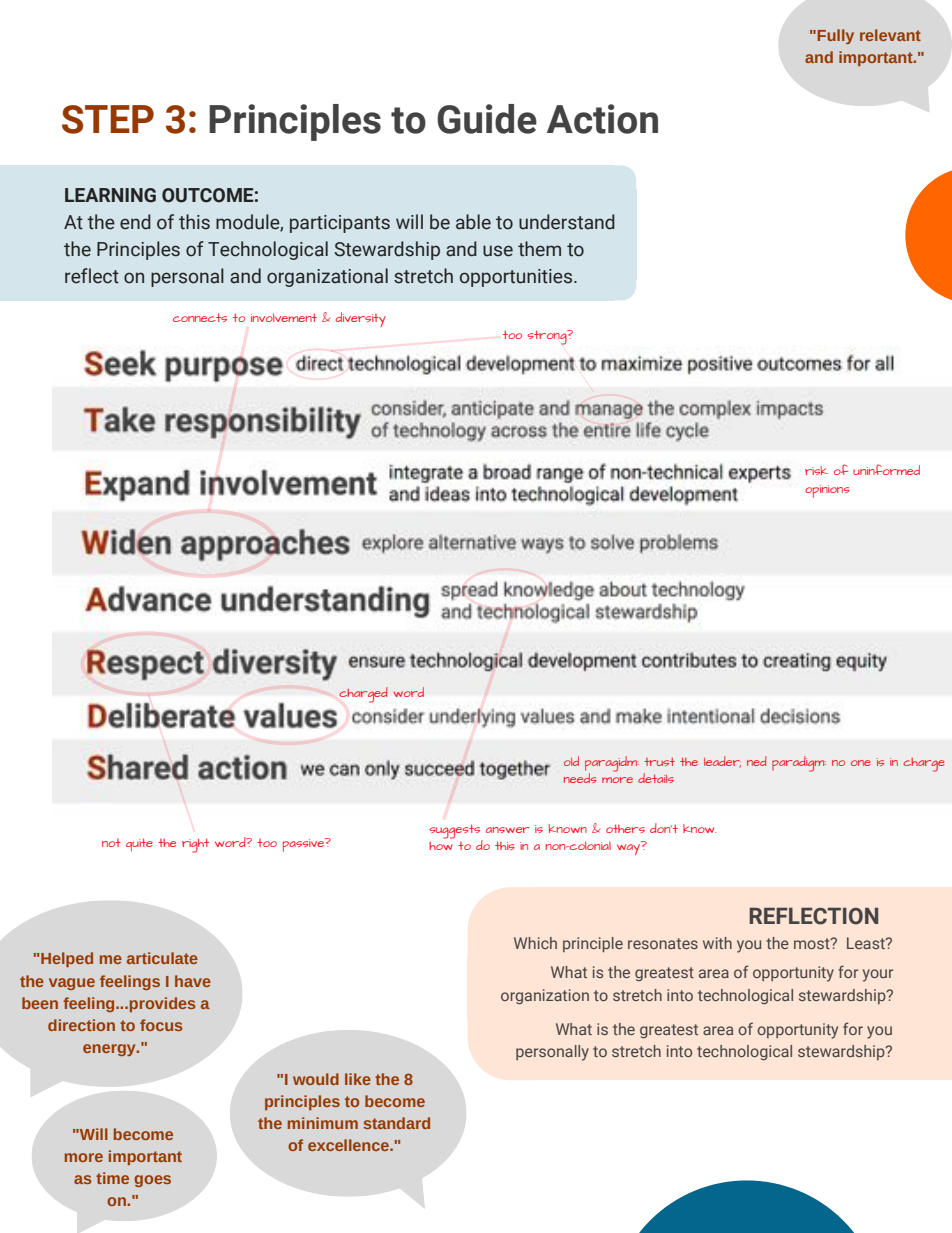 The height and width of the screenshot is (1233, 952). Describe the element at coordinates (441, 846) in the screenshot. I see `how` at that location.
